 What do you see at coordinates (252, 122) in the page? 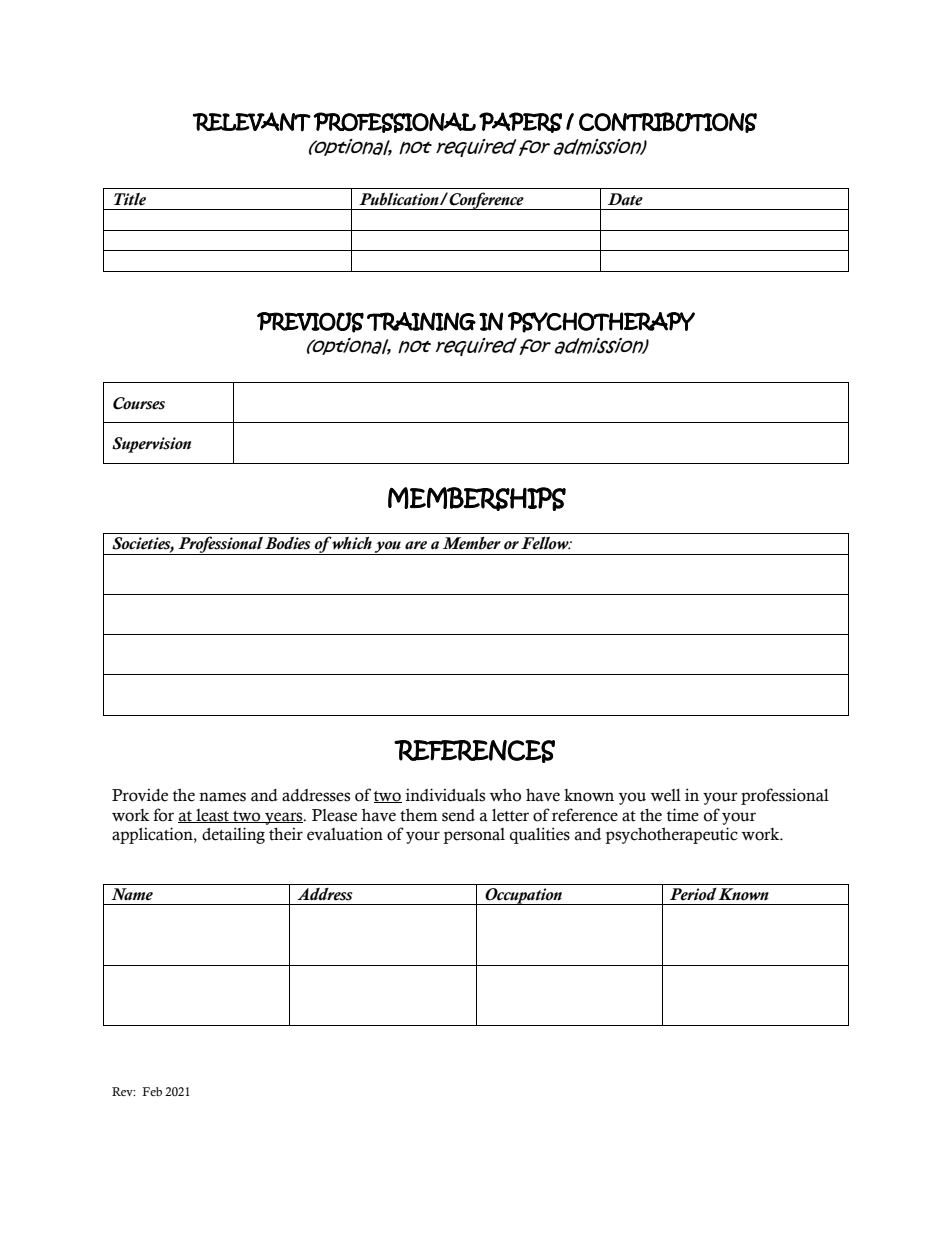
I see `RELEVANT` at bounding box center [252, 122].
